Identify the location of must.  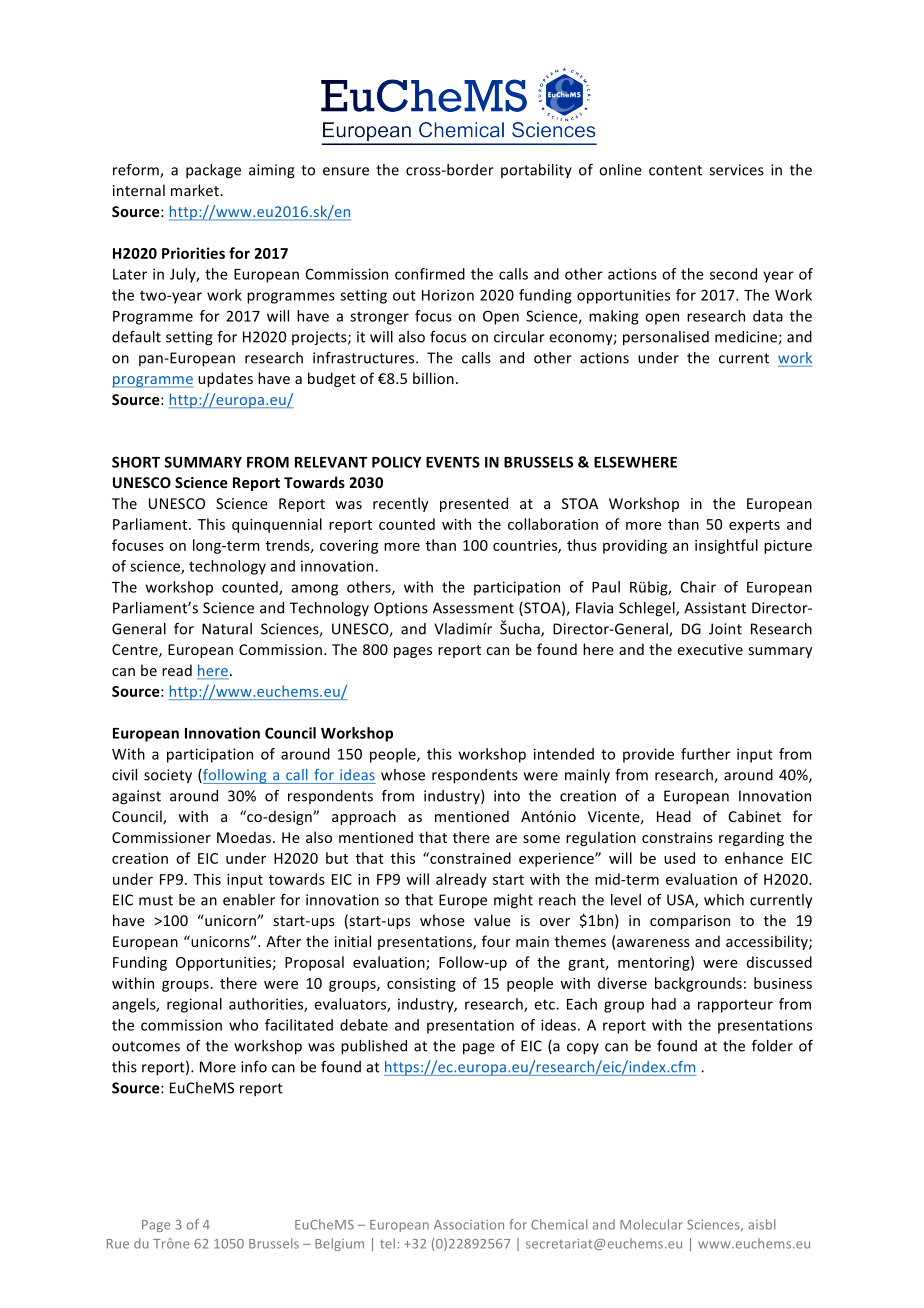
(156, 900).
